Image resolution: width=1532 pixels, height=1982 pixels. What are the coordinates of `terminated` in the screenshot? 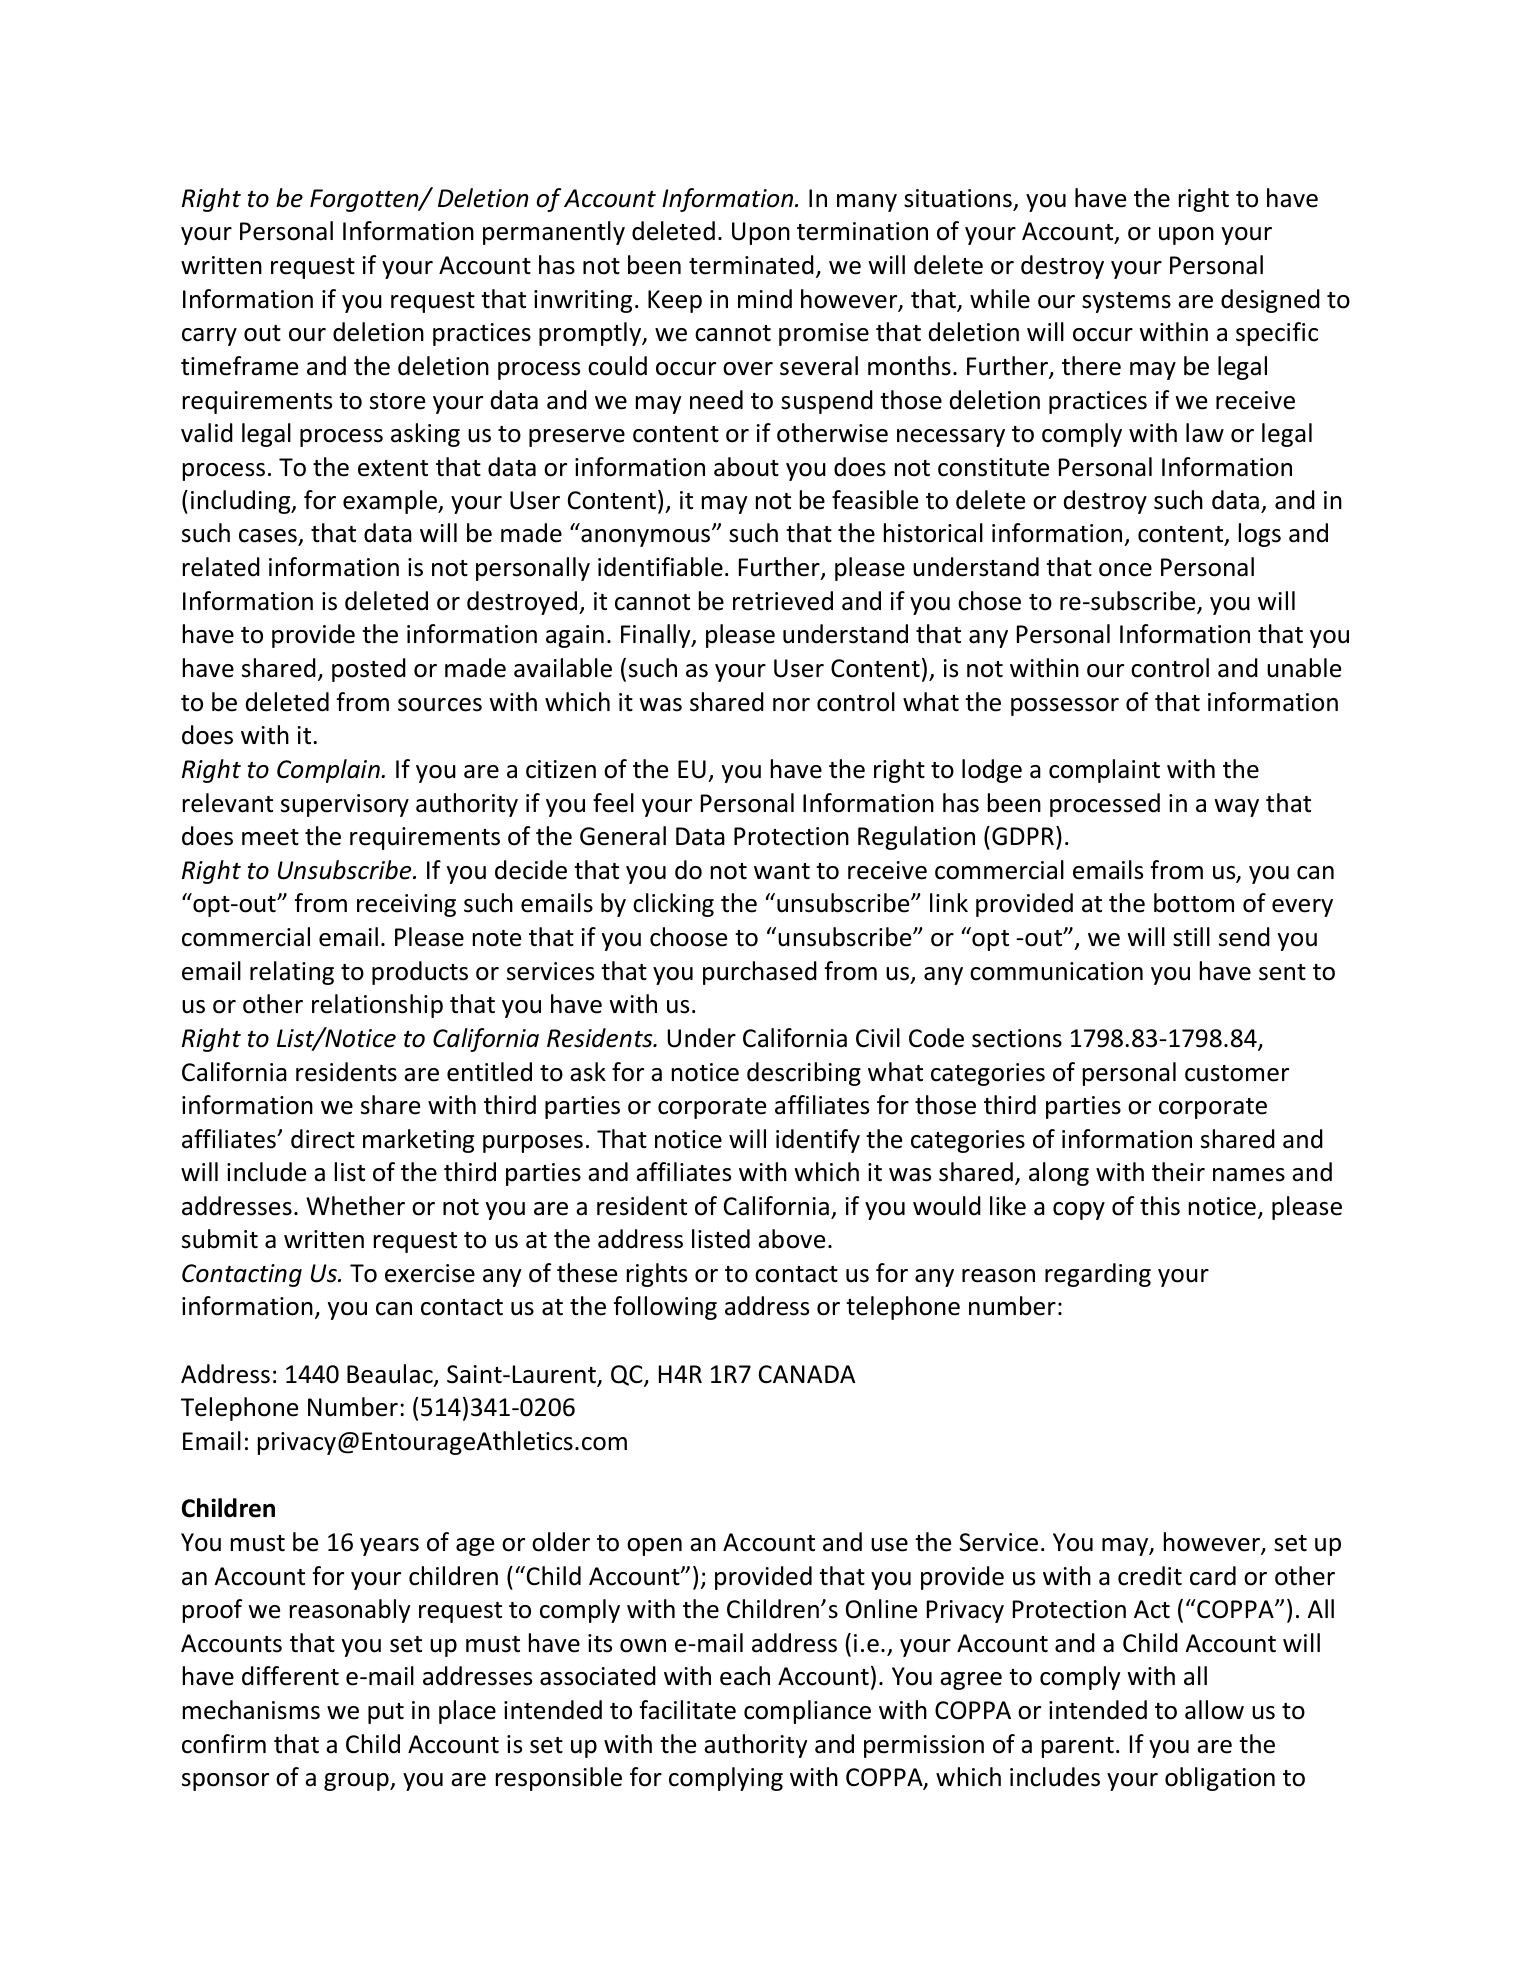 It's located at (751, 265).
